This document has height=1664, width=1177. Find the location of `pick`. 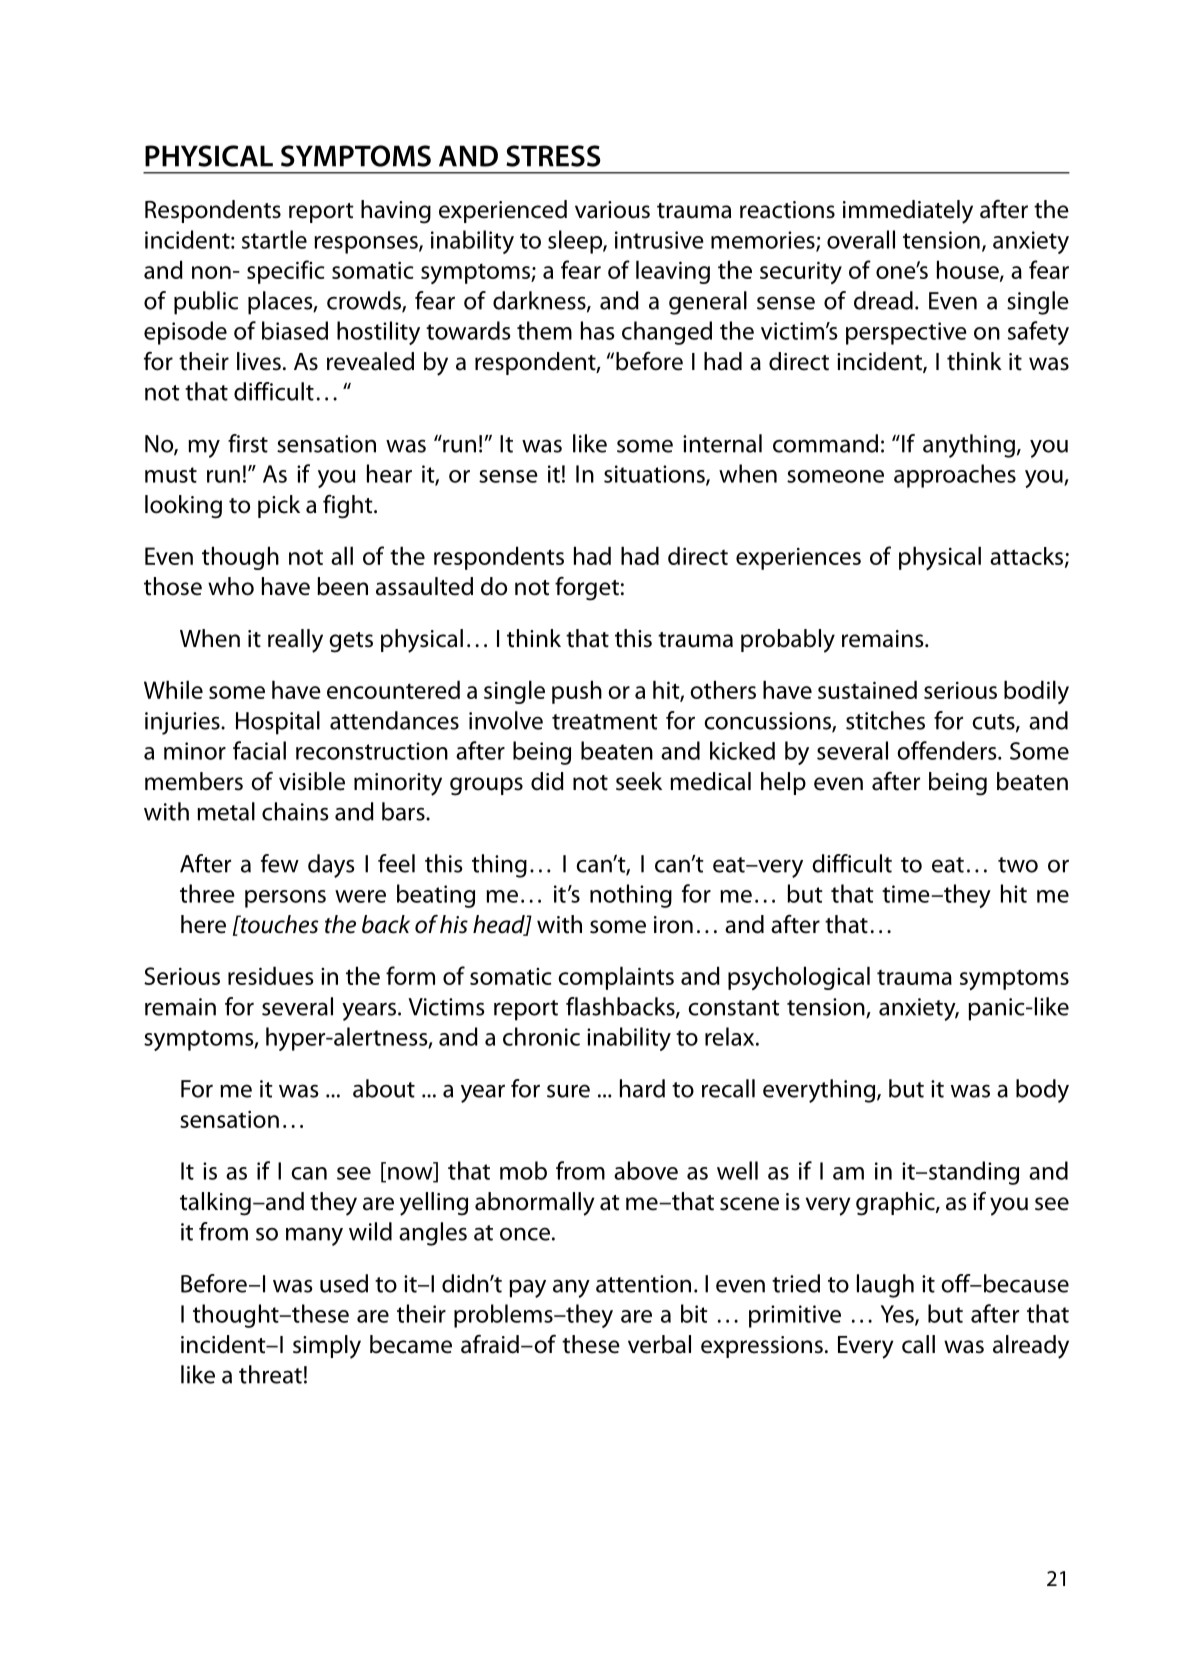

pick is located at coordinates (279, 506).
